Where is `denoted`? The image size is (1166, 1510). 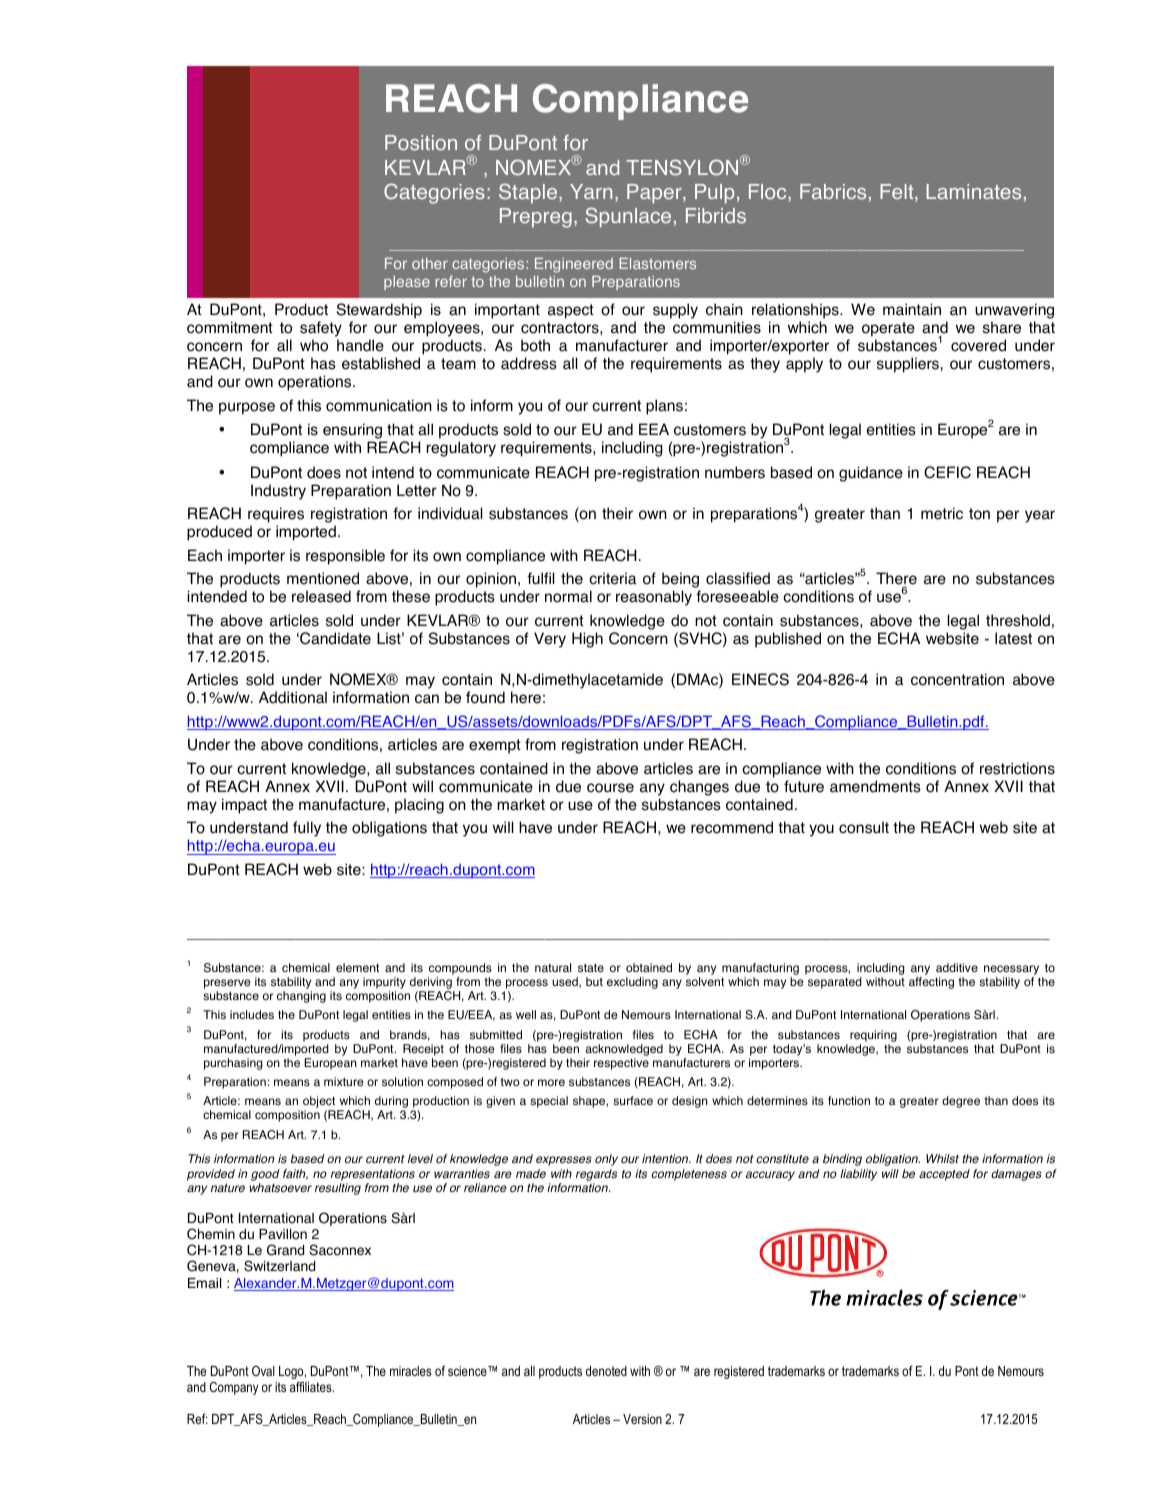
denoted is located at coordinates (606, 1371).
